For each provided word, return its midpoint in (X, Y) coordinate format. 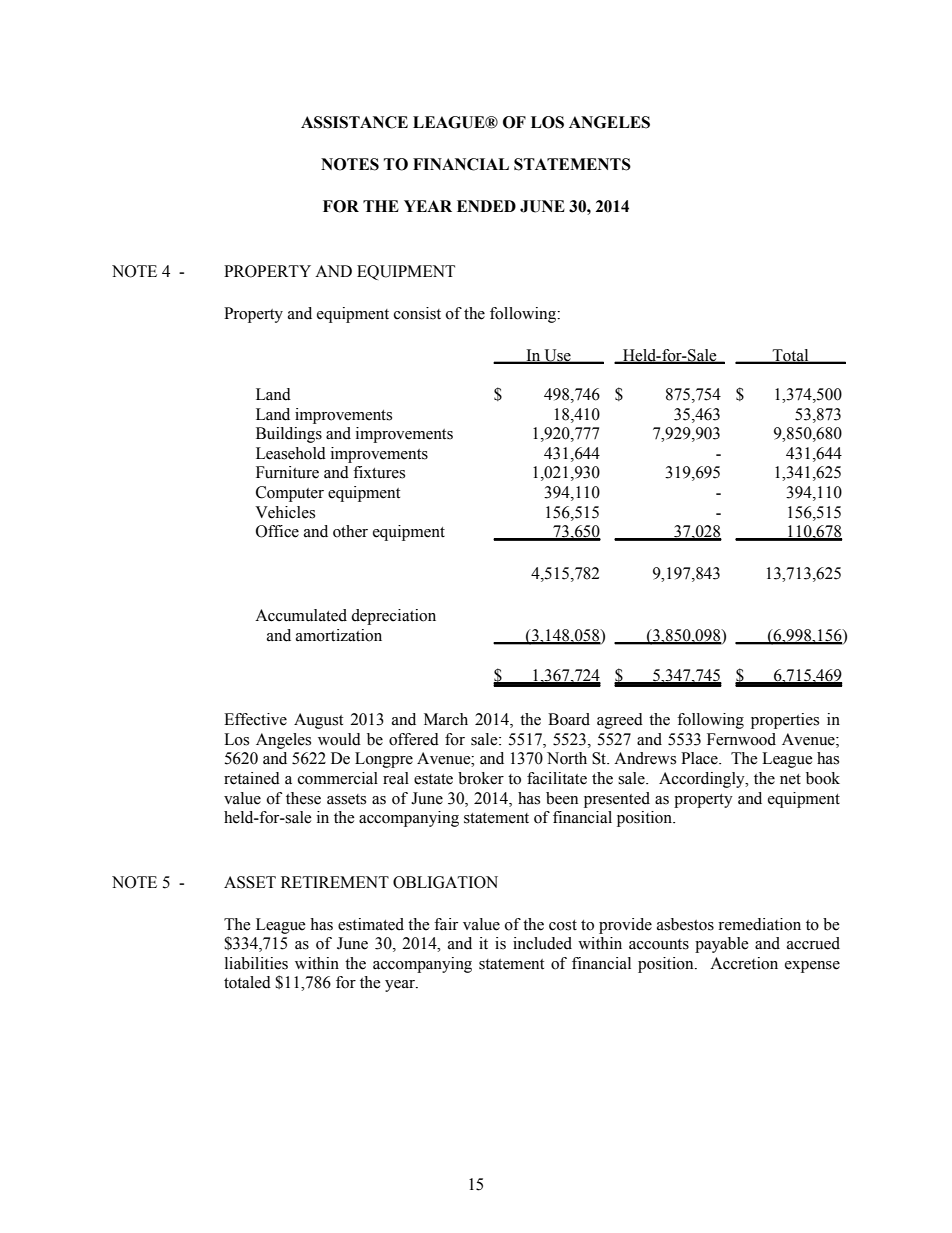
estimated (371, 924)
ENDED (486, 206)
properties (785, 721)
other (350, 531)
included (542, 943)
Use (557, 356)
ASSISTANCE (354, 122)
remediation (759, 924)
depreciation (393, 617)
